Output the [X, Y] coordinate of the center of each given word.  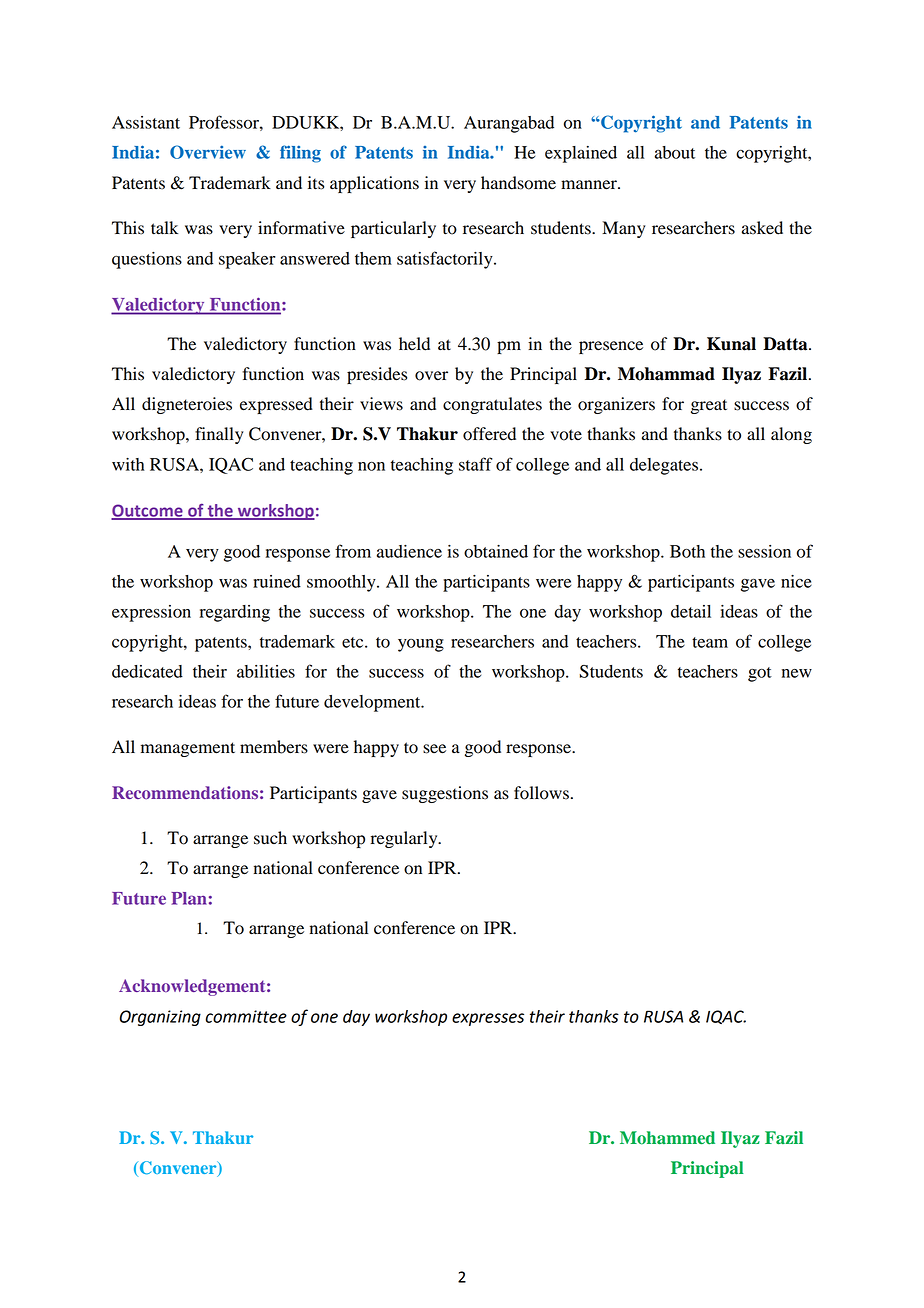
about [675, 152]
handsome [518, 183]
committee [246, 1016]
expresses [488, 1019]
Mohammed [667, 1138]
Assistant [146, 122]
